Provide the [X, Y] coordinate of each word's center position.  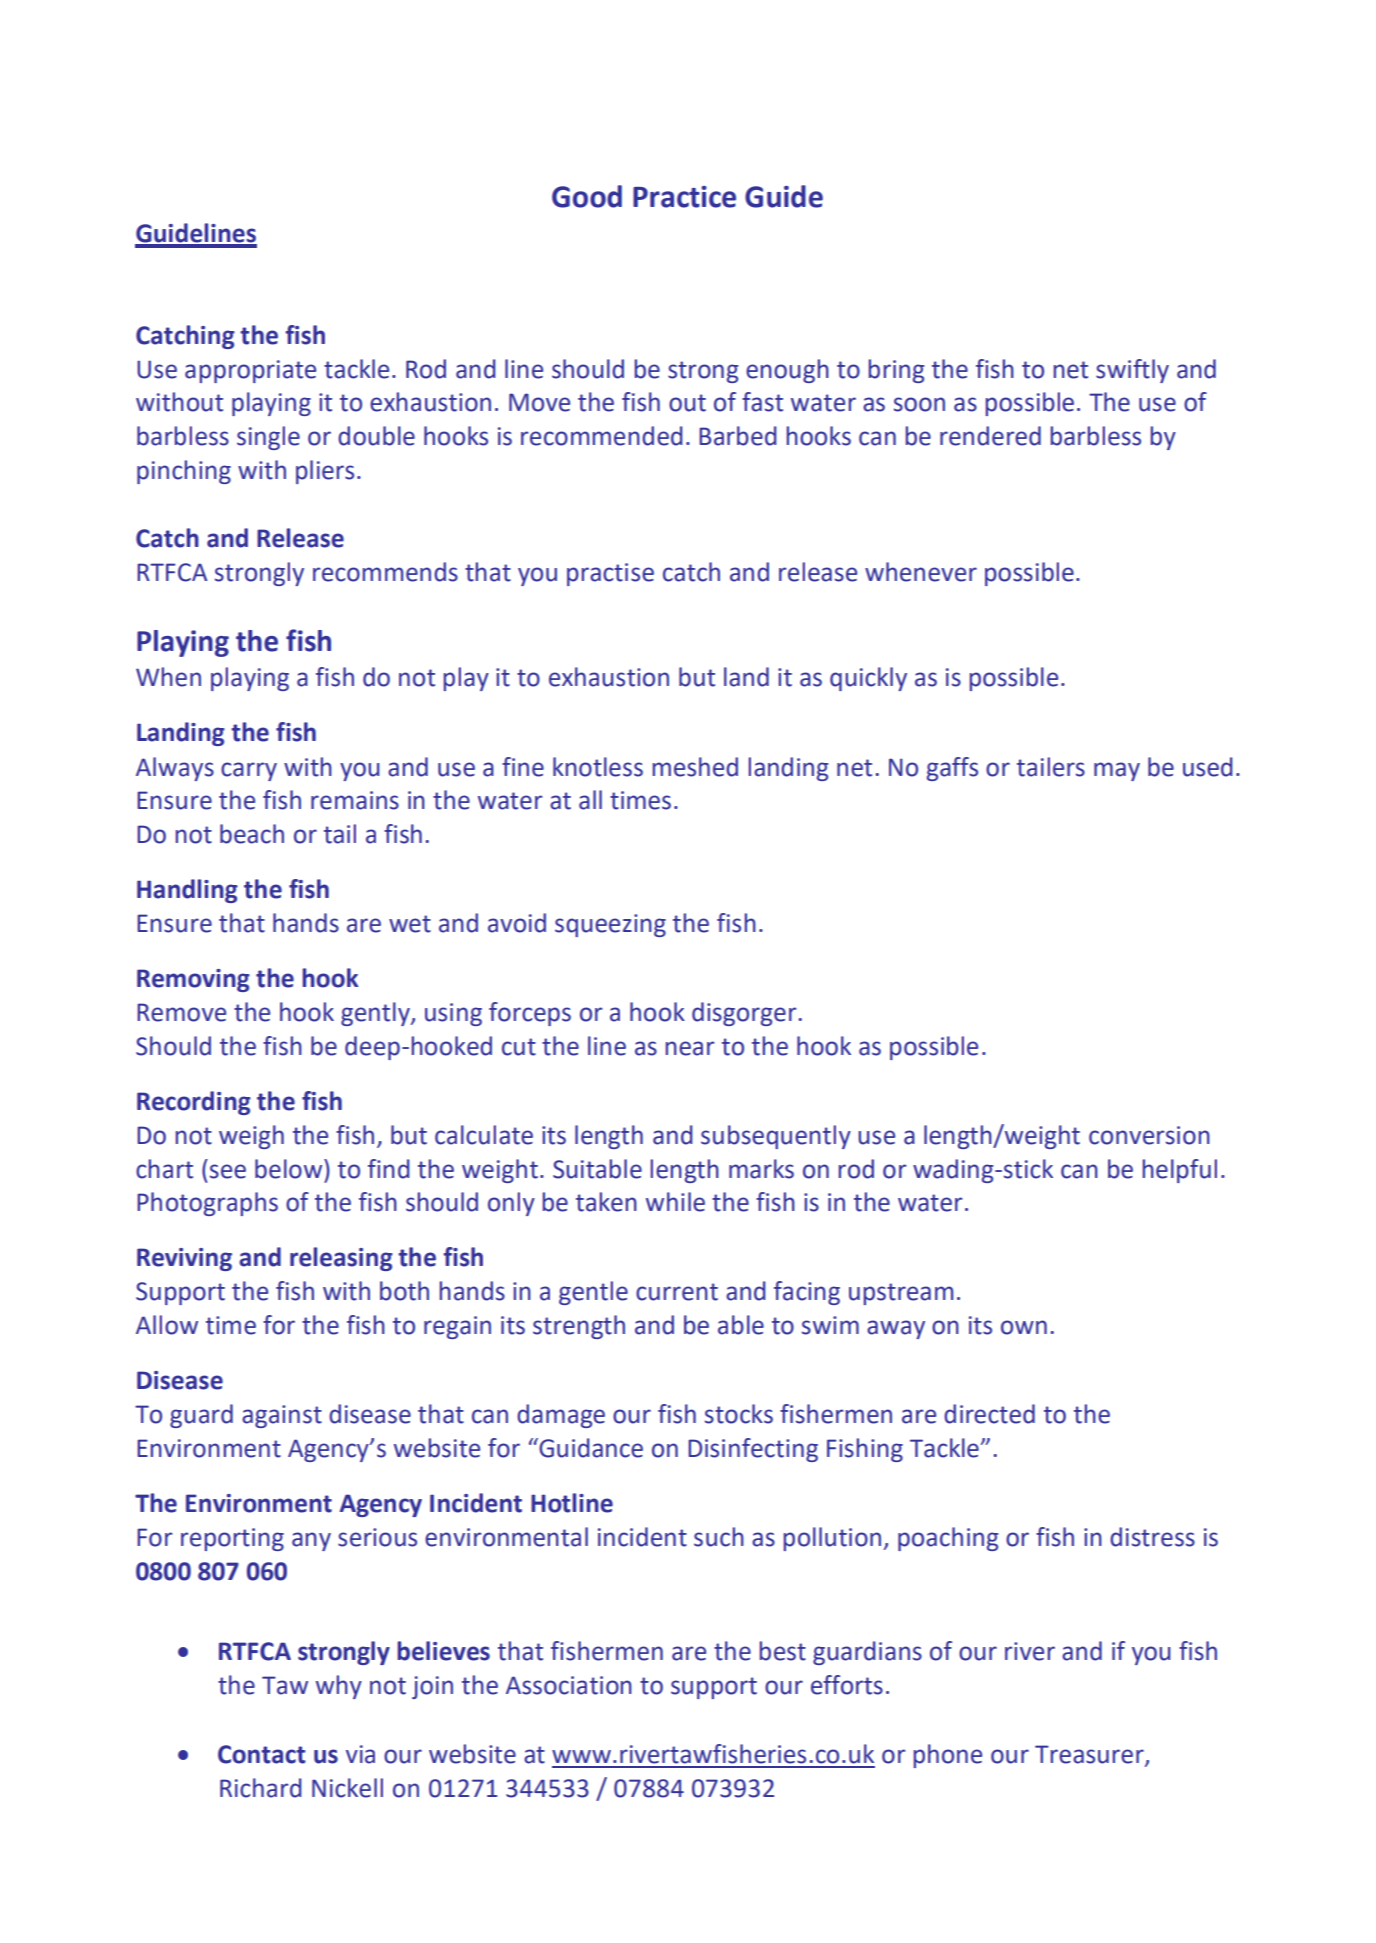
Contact [262, 1754]
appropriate [250, 371]
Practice [684, 197]
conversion [1149, 1135]
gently [376, 1014]
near [690, 1048]
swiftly [1132, 371]
